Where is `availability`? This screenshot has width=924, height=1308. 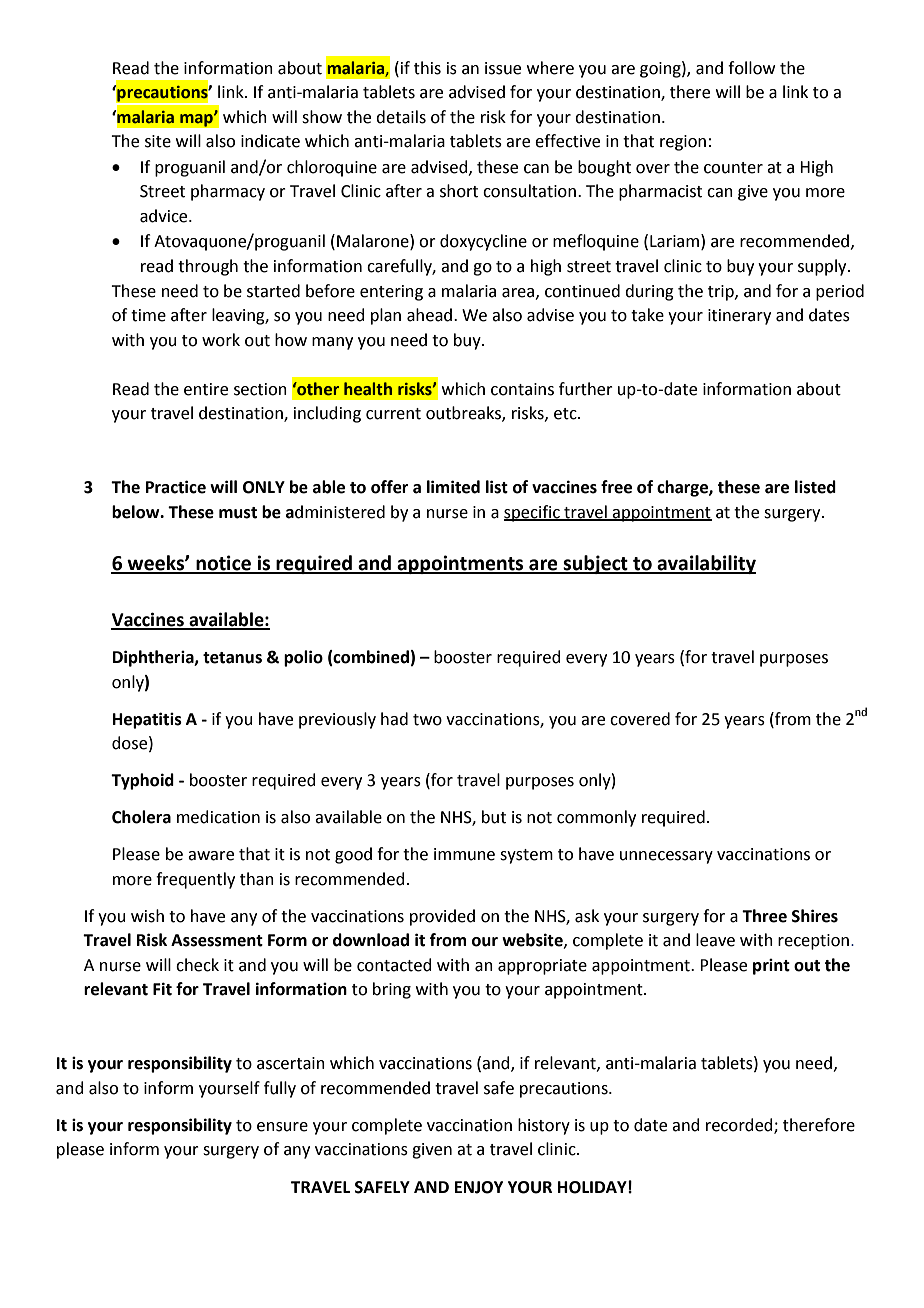
availability is located at coordinates (705, 564).
